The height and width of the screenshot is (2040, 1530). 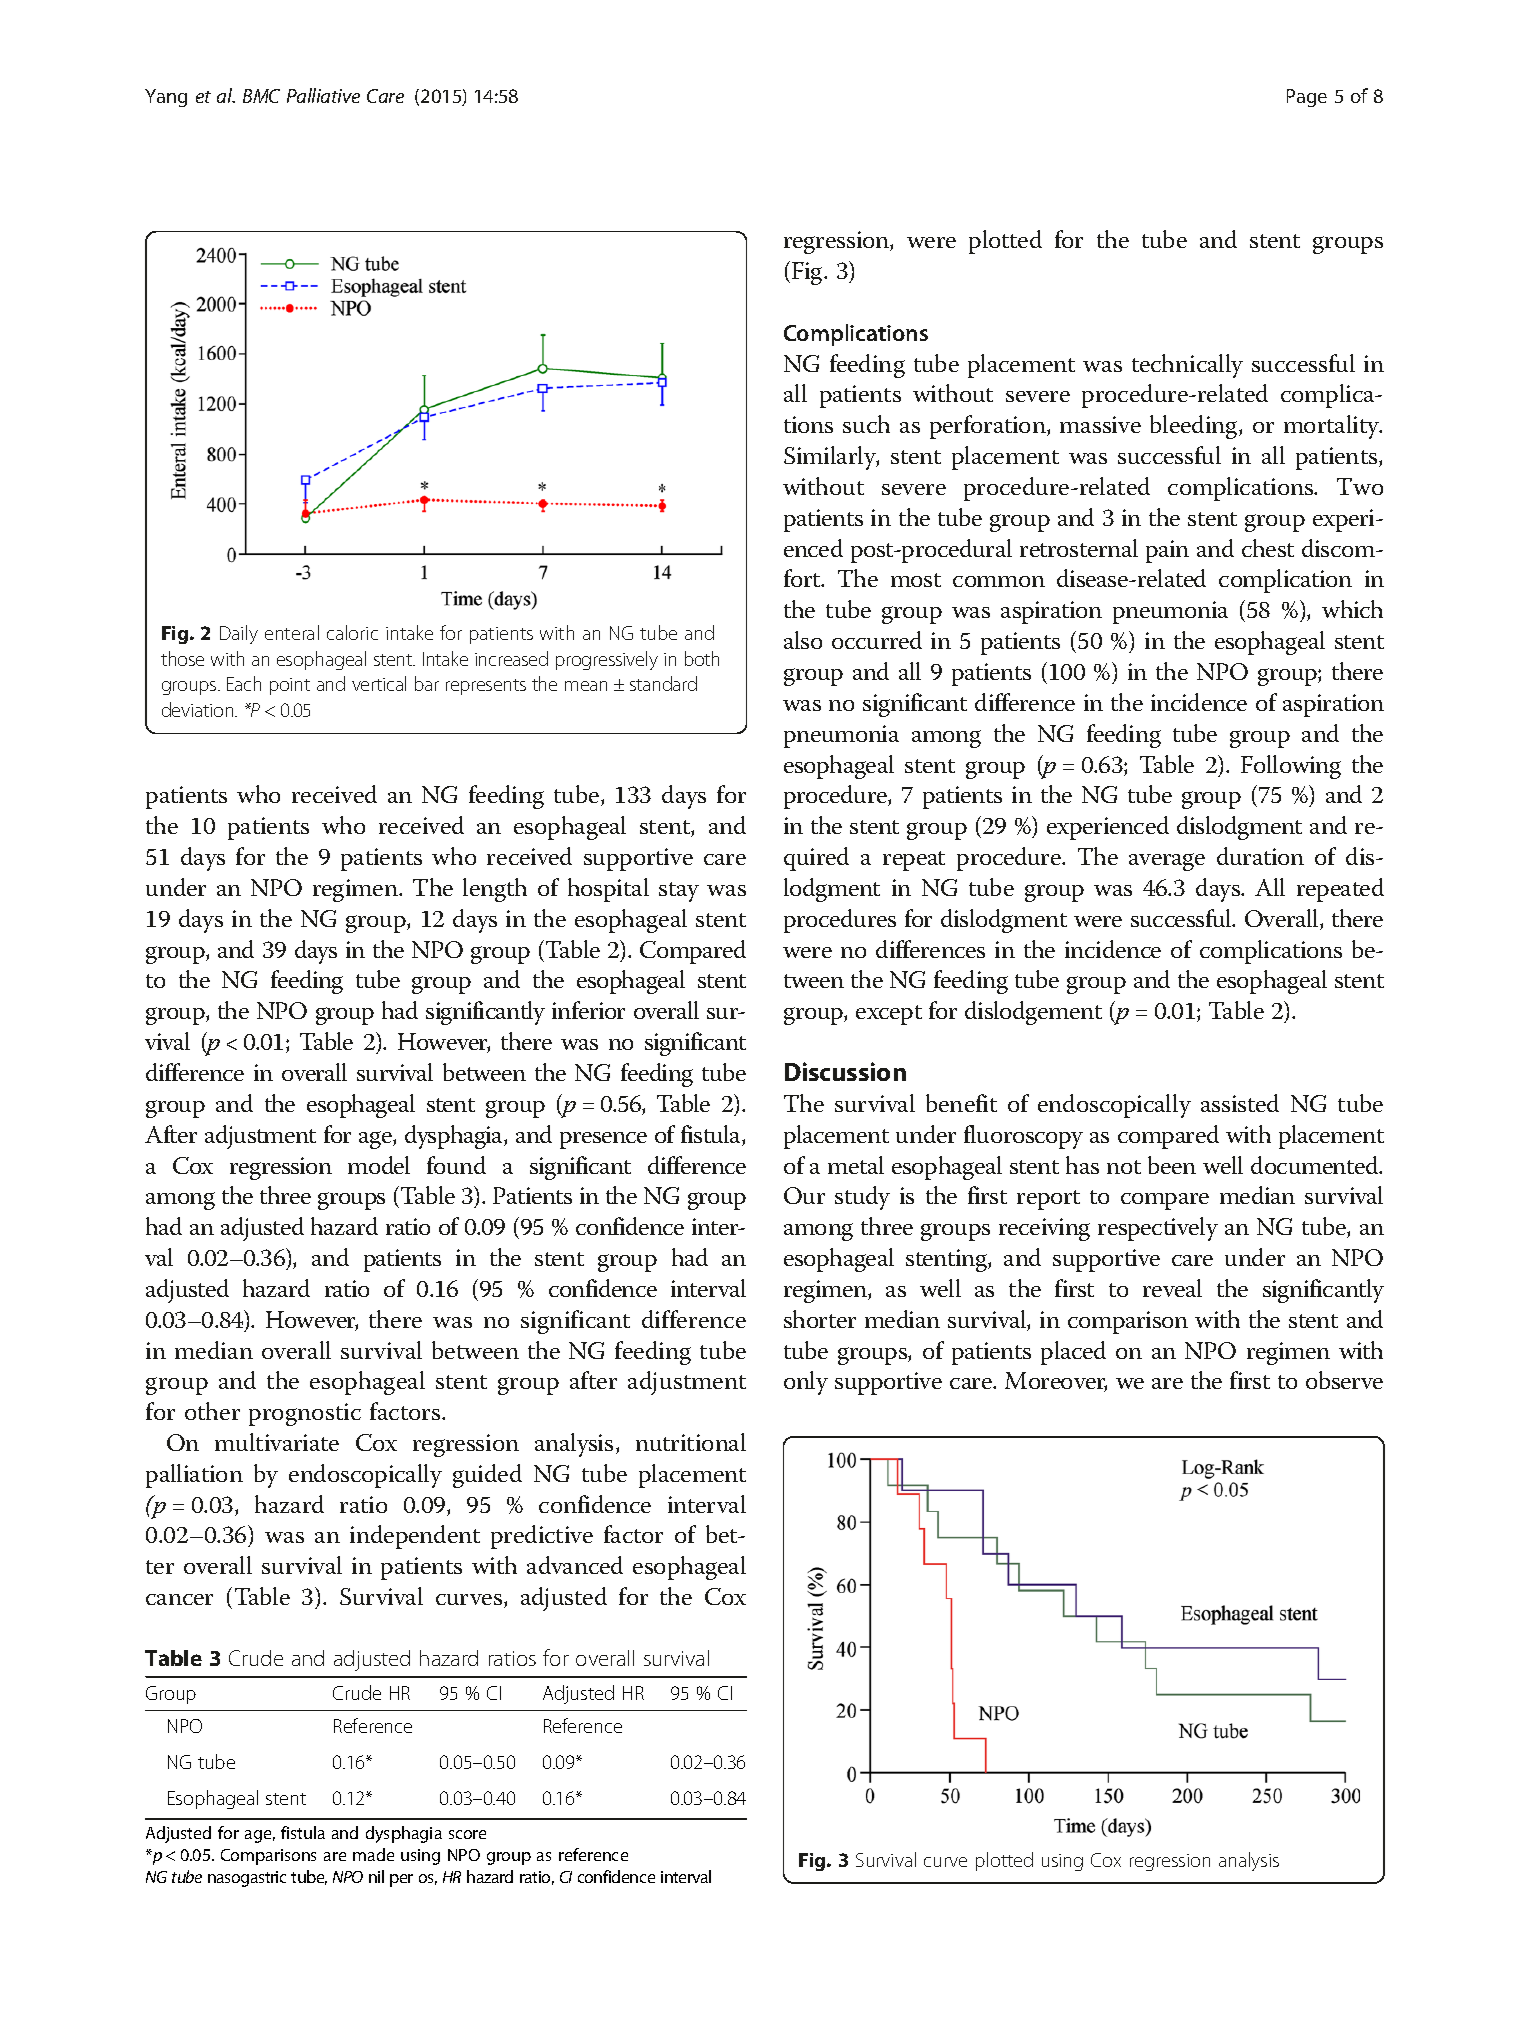 I want to click on shorter, so click(x=820, y=1319).
